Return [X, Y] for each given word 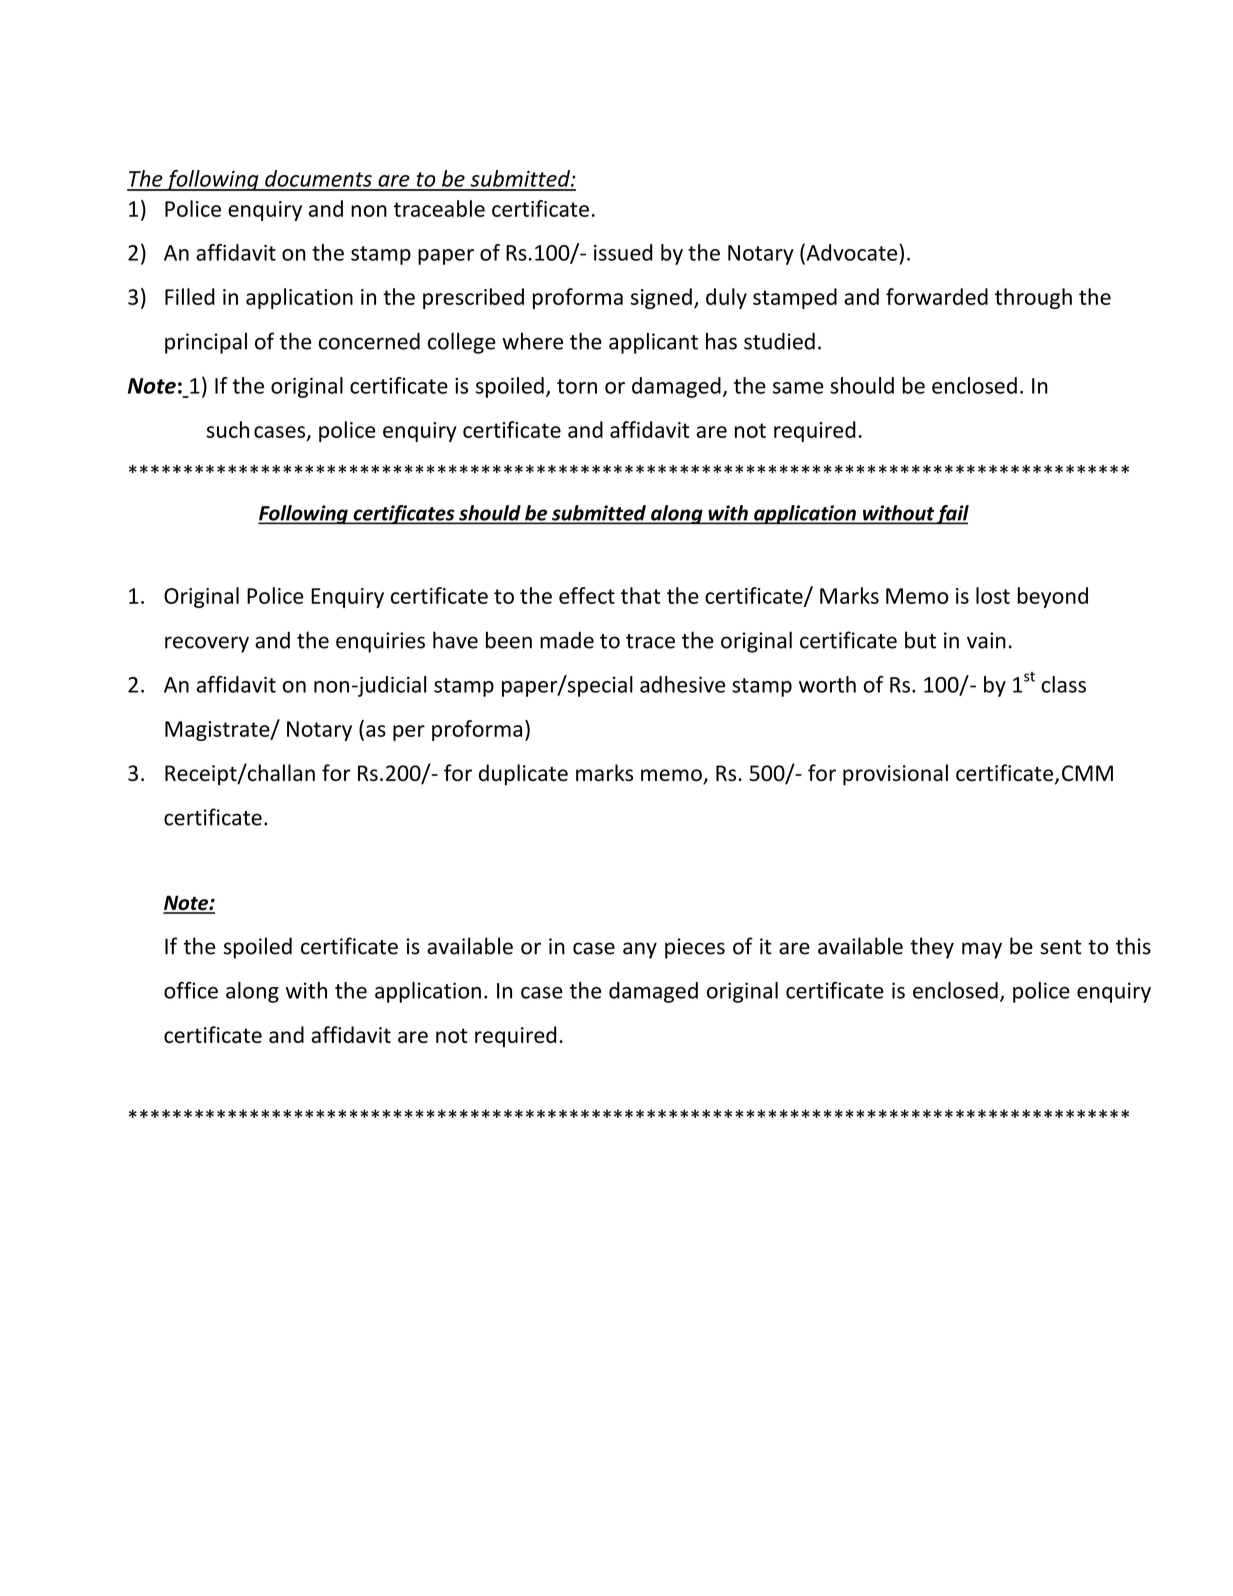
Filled [190, 296]
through [1033, 298]
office [191, 990]
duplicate [523, 775]
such [227, 429]
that [641, 595]
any [640, 950]
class [1063, 684]
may [982, 950]
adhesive [682, 684]
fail [952, 515]
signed [661, 298]
